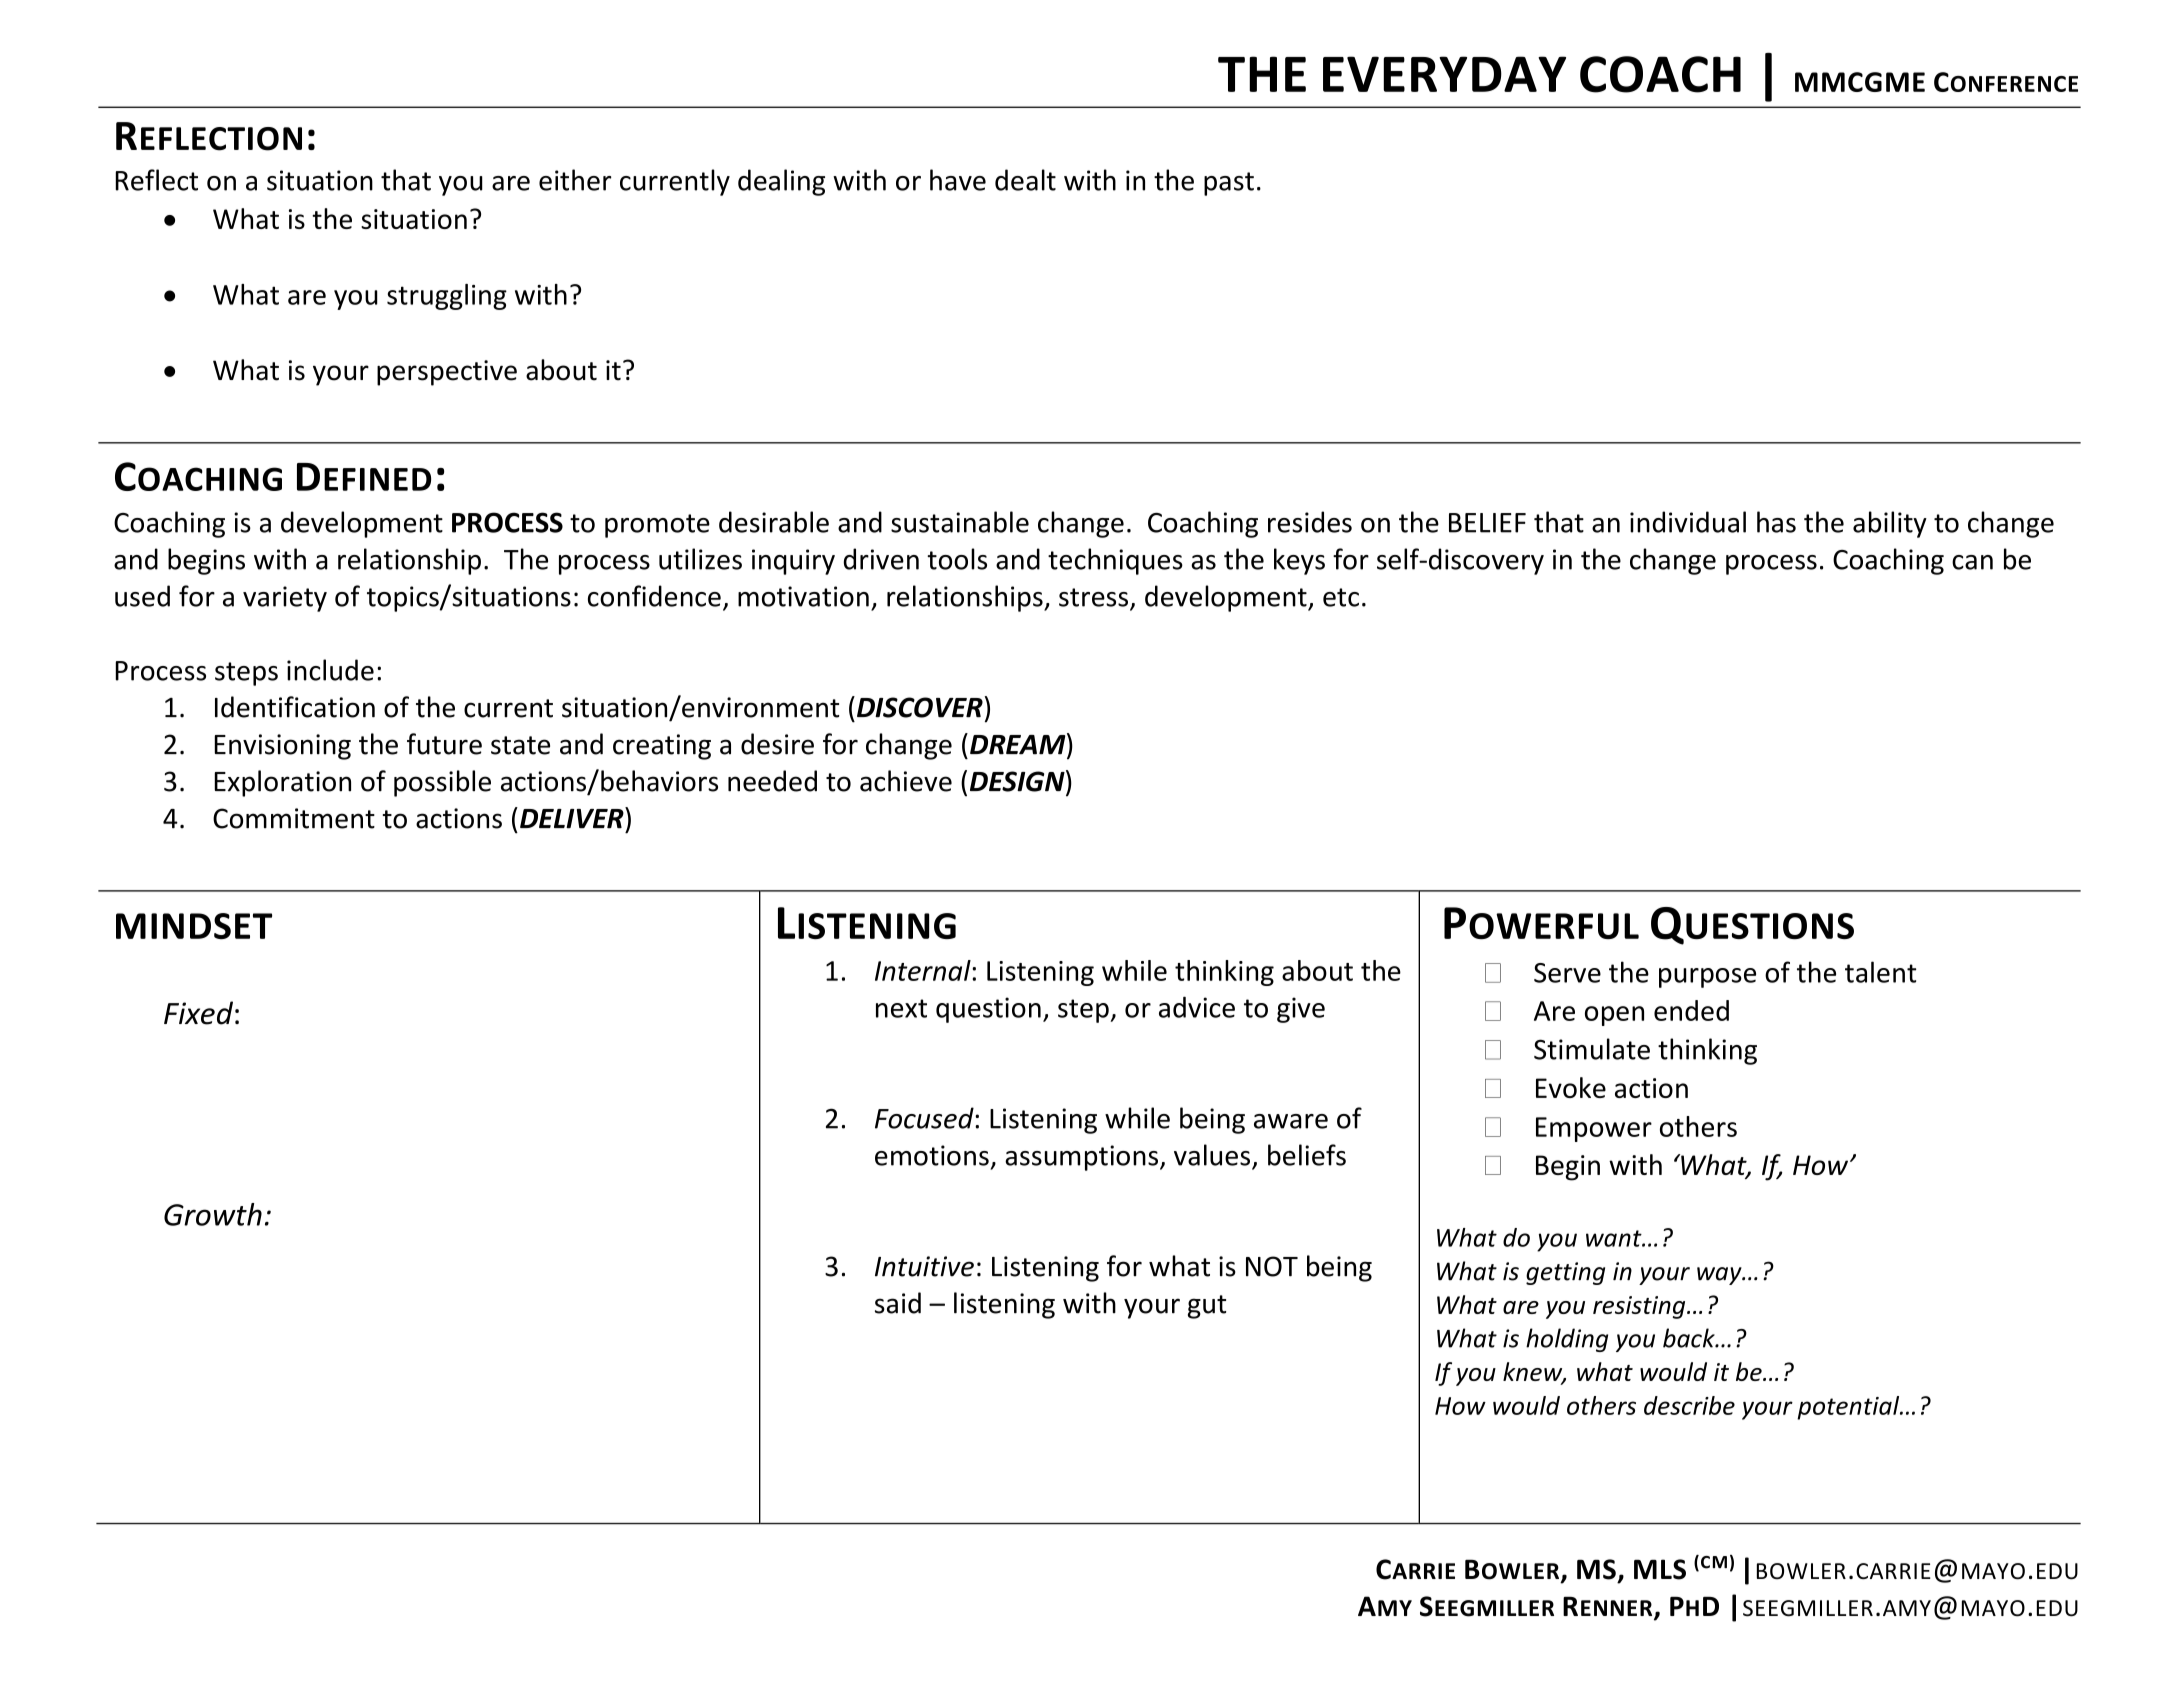  Describe the element at coordinates (1081, 1158) in the screenshot. I see `assumptions` at that location.
